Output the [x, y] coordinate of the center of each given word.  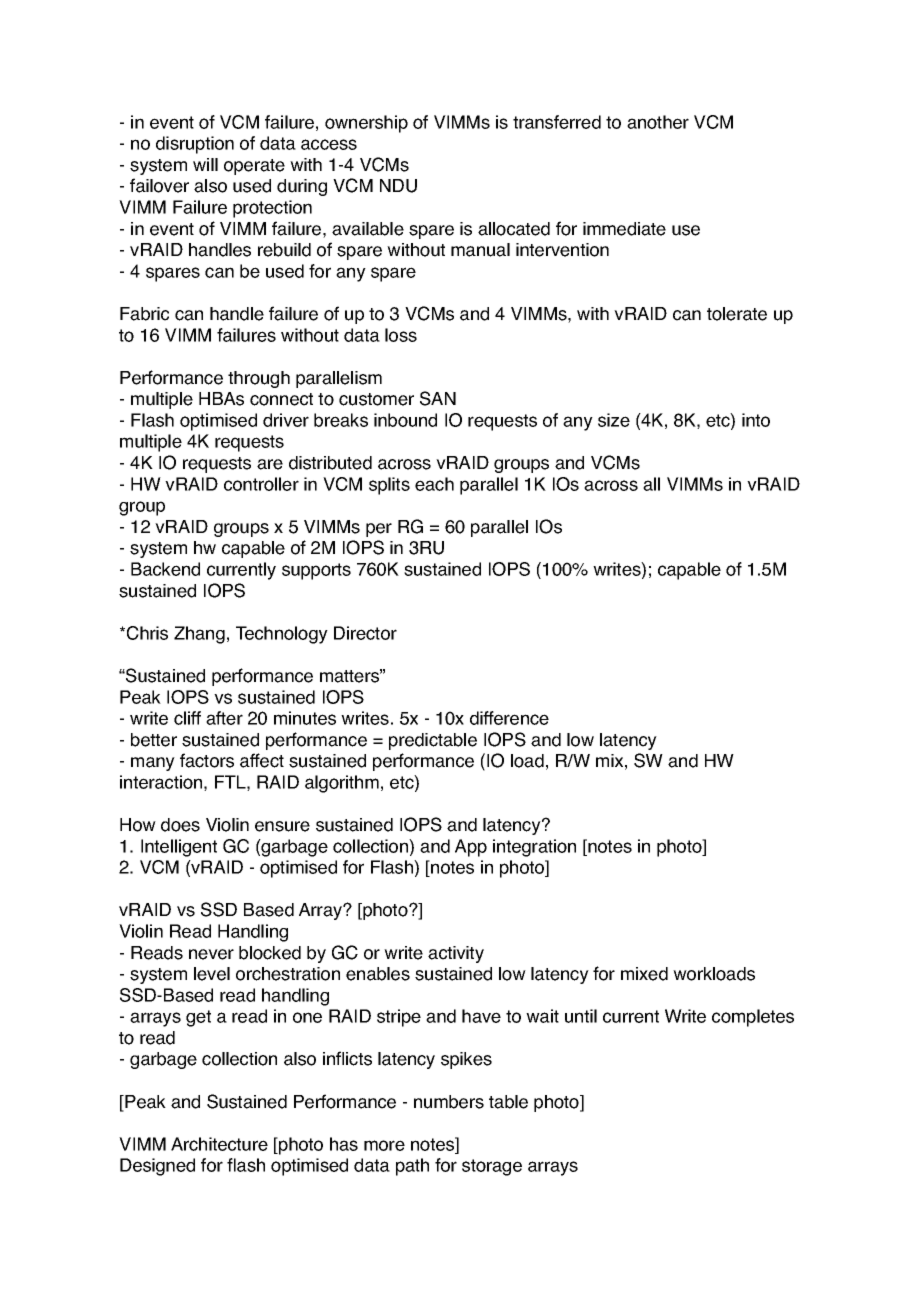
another [658, 122]
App [471, 848]
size [614, 420]
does [180, 825]
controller [261, 484]
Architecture [219, 1144]
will [205, 164]
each [434, 484]
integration [534, 848]
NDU [398, 186]
